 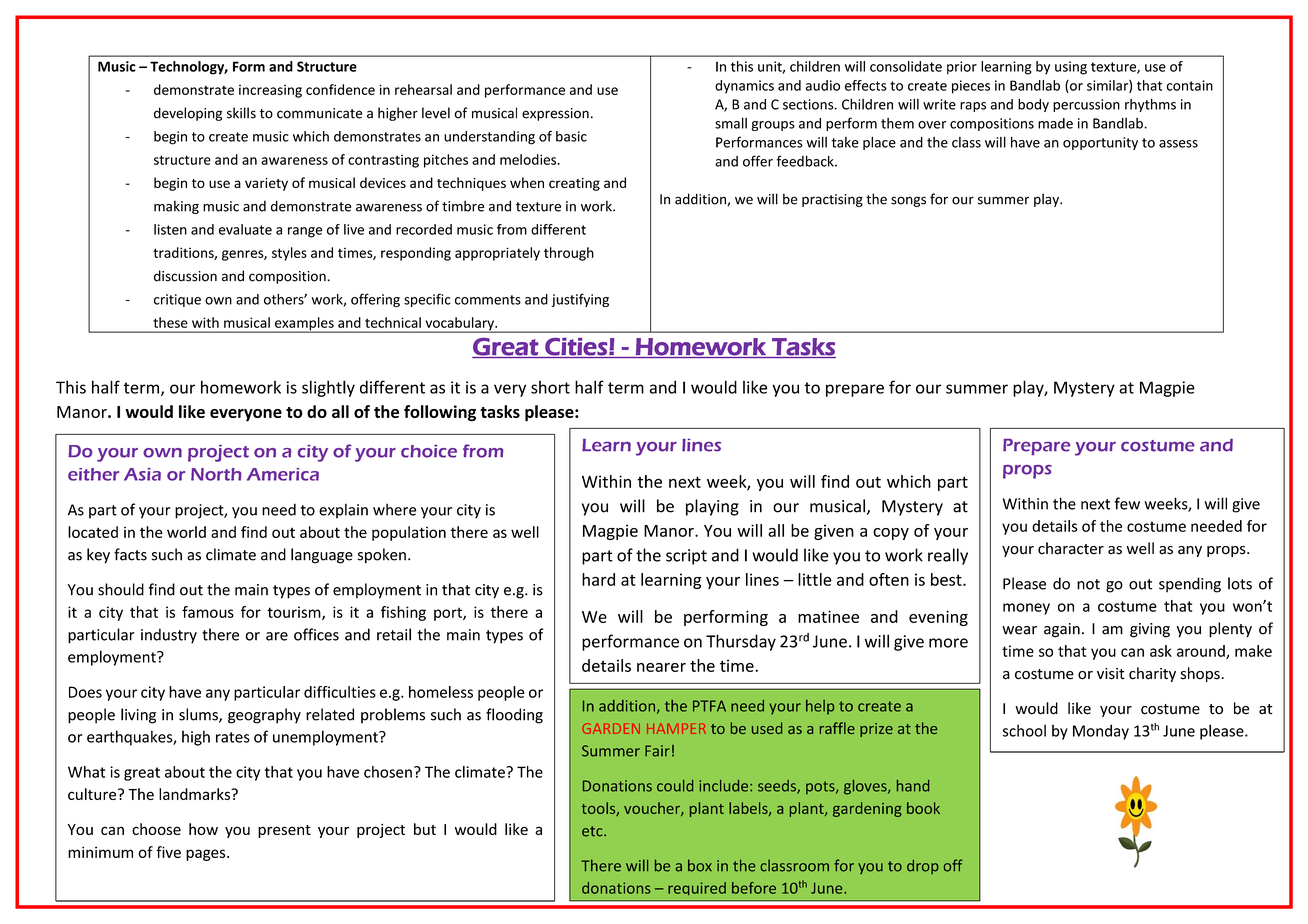 What do you see at coordinates (1086, 105) in the image?
I see `percussion` at bounding box center [1086, 105].
